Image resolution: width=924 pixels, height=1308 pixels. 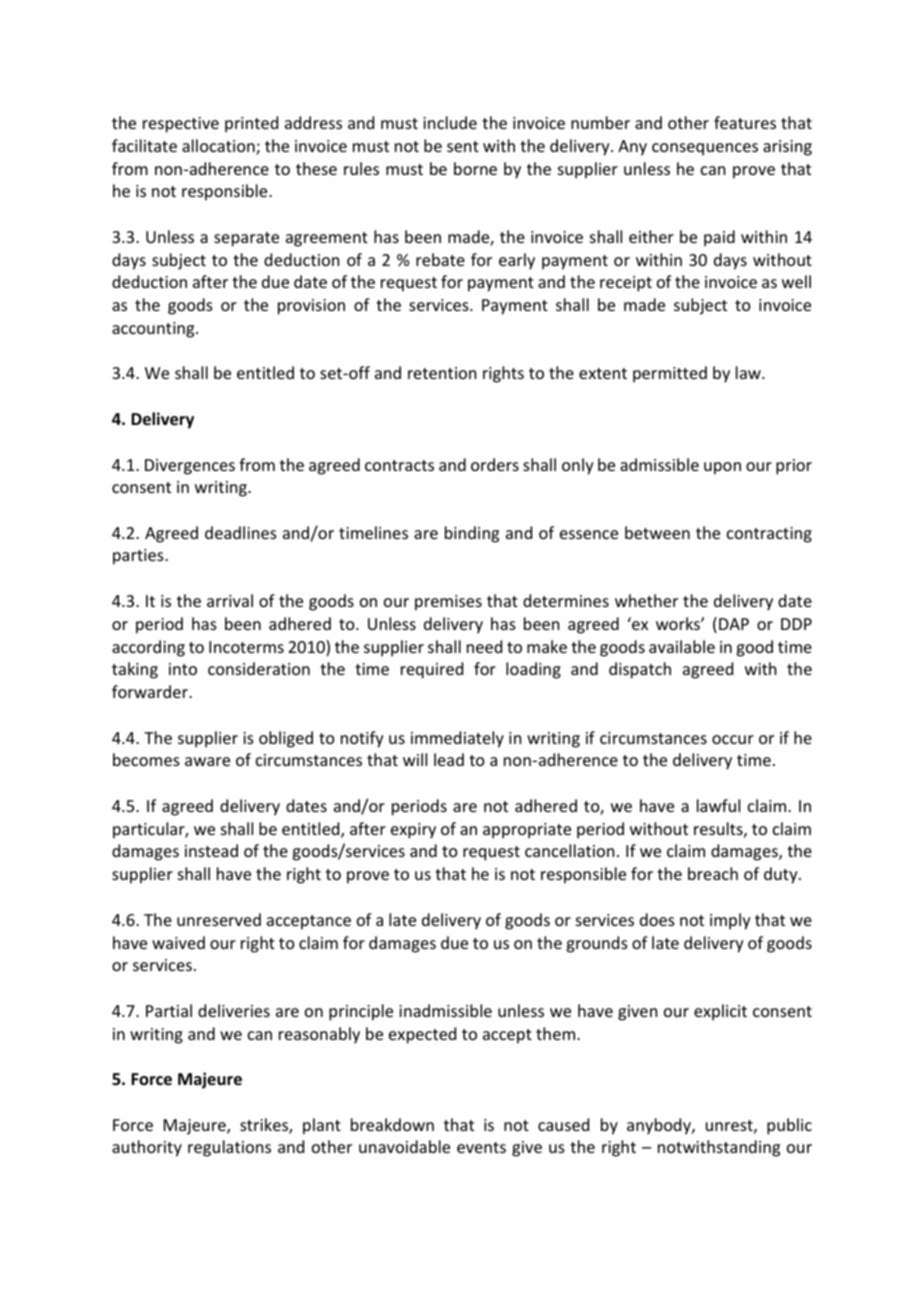 I want to click on consequences, so click(x=705, y=149).
